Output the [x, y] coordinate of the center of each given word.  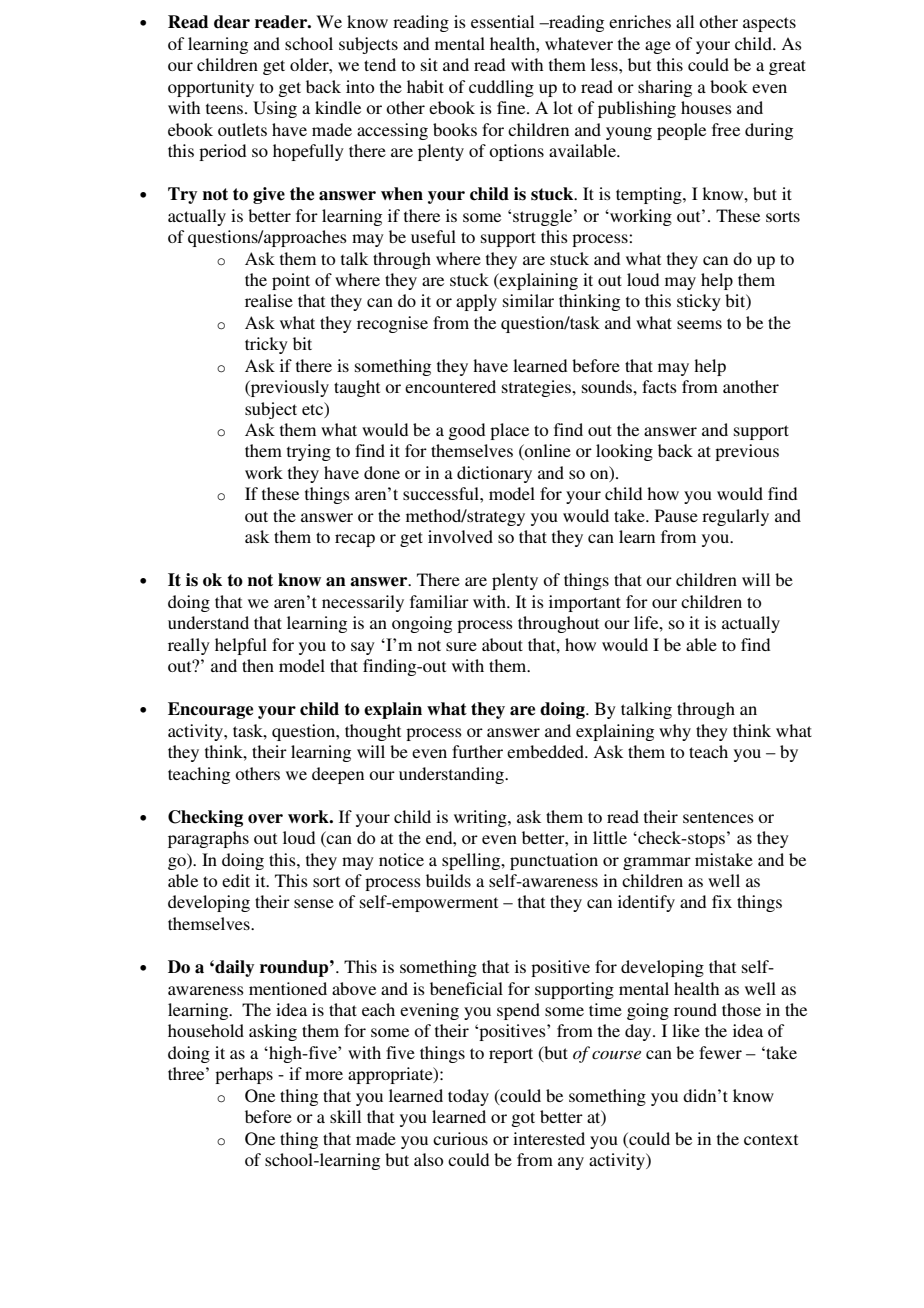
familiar [439, 601]
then [258, 665]
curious [460, 1138]
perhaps [244, 1075]
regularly [735, 517]
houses [706, 107]
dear [232, 22]
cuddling [501, 88]
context [771, 1139]
